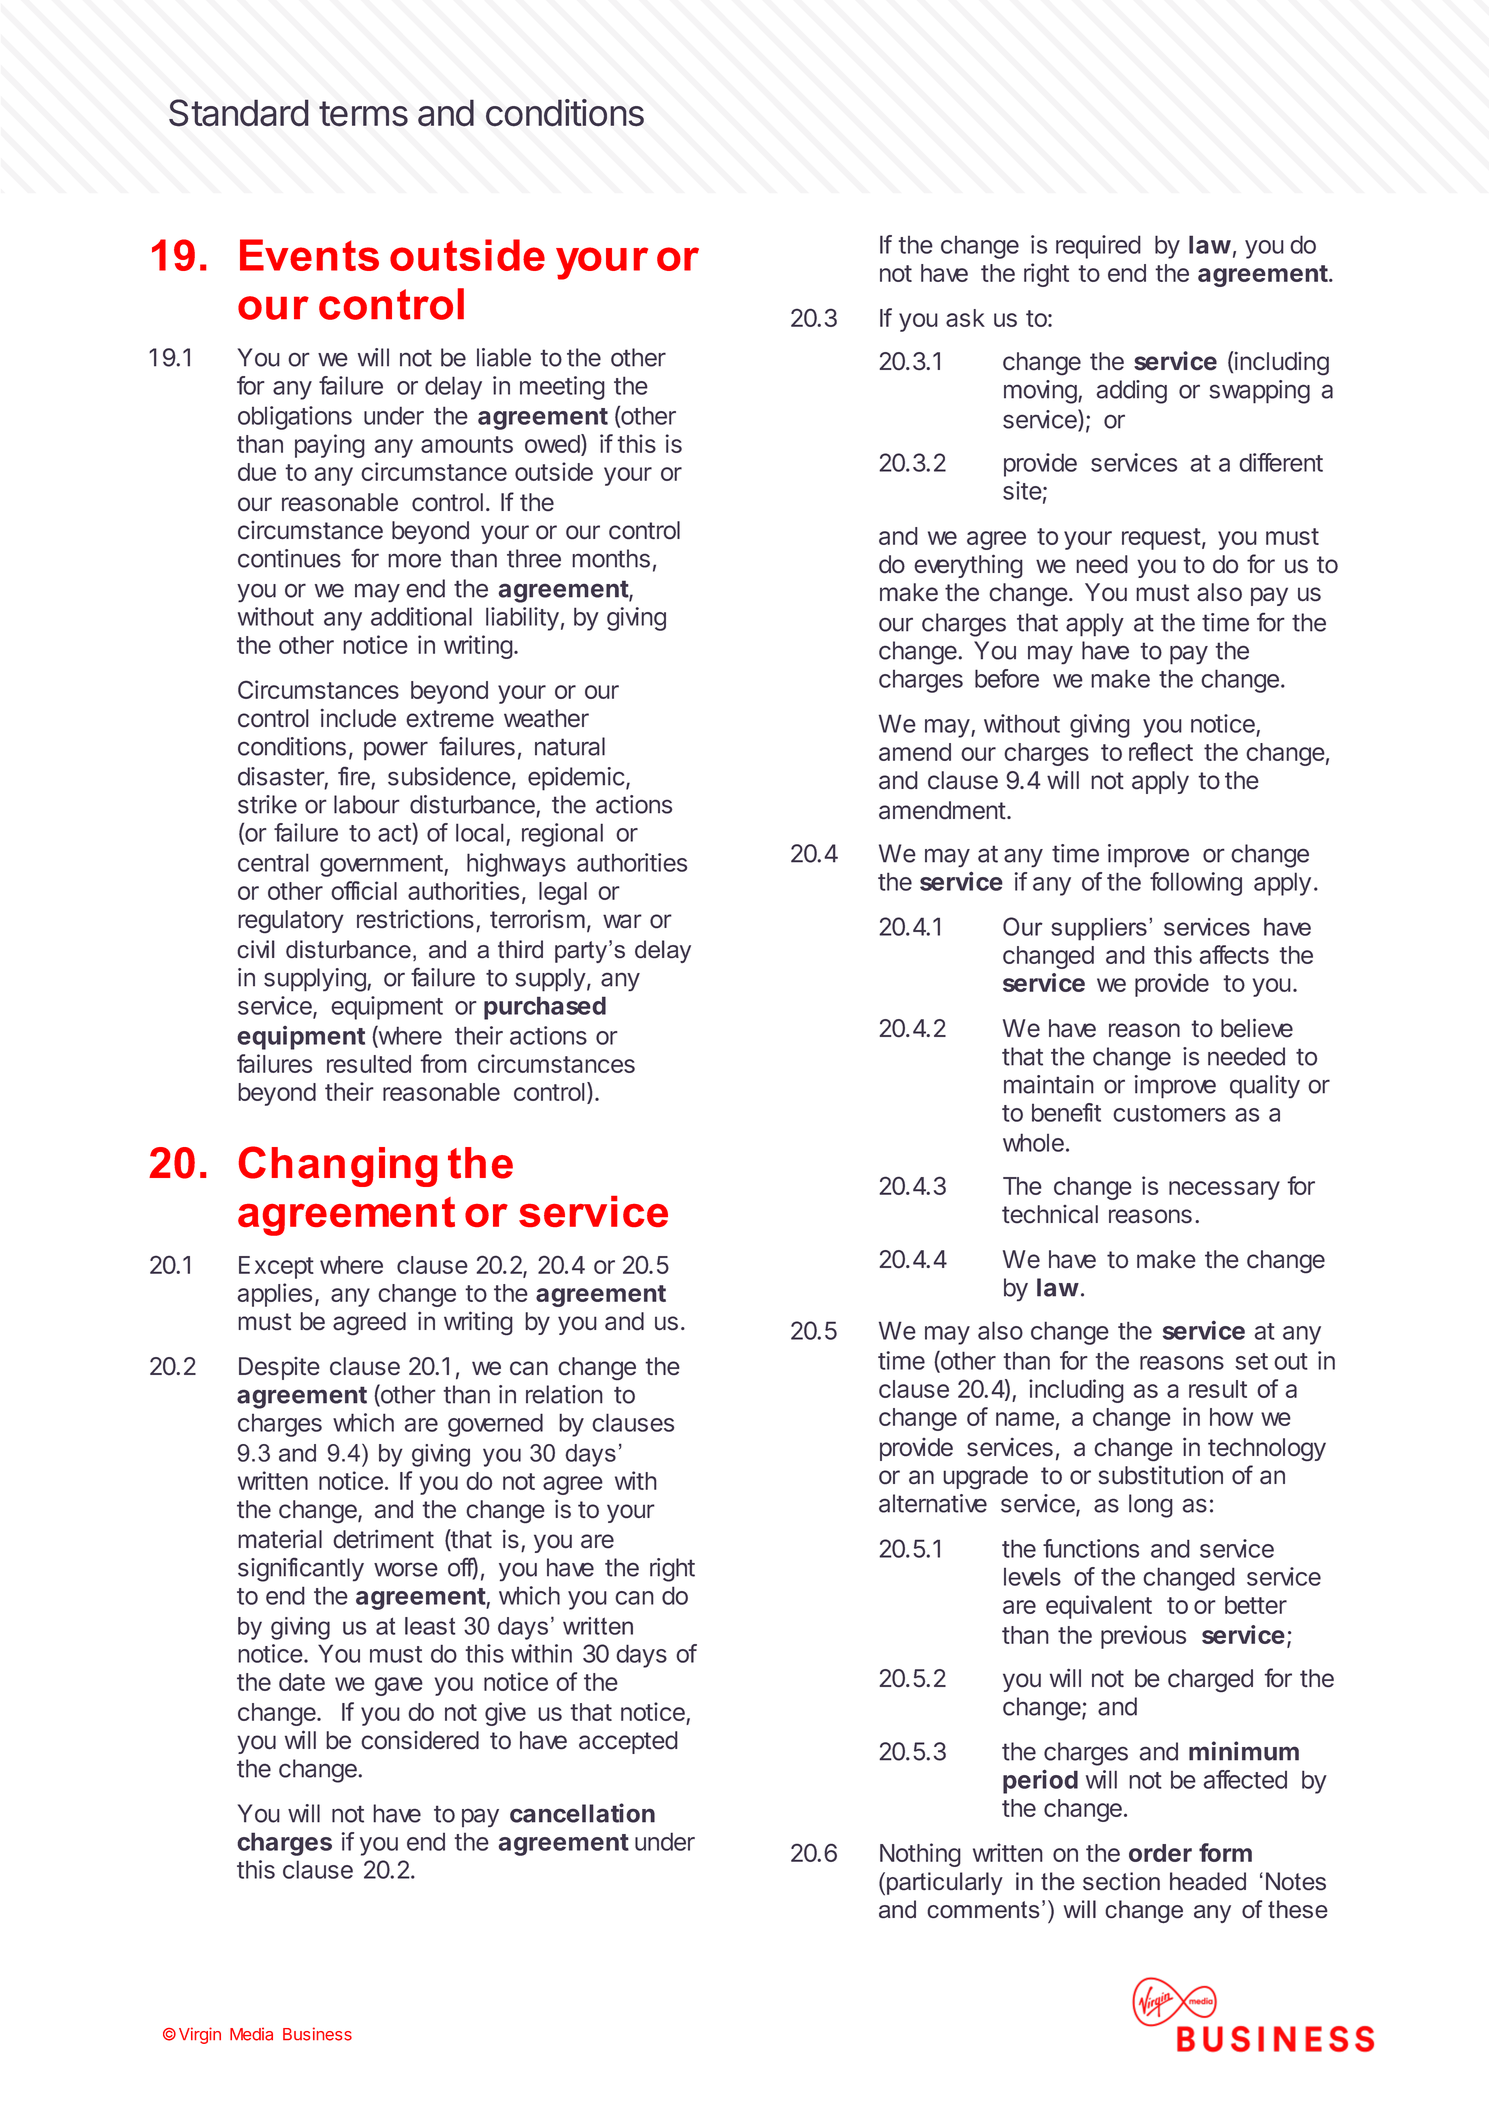 The image size is (1489, 2108). I want to click on required, so click(1098, 247).
